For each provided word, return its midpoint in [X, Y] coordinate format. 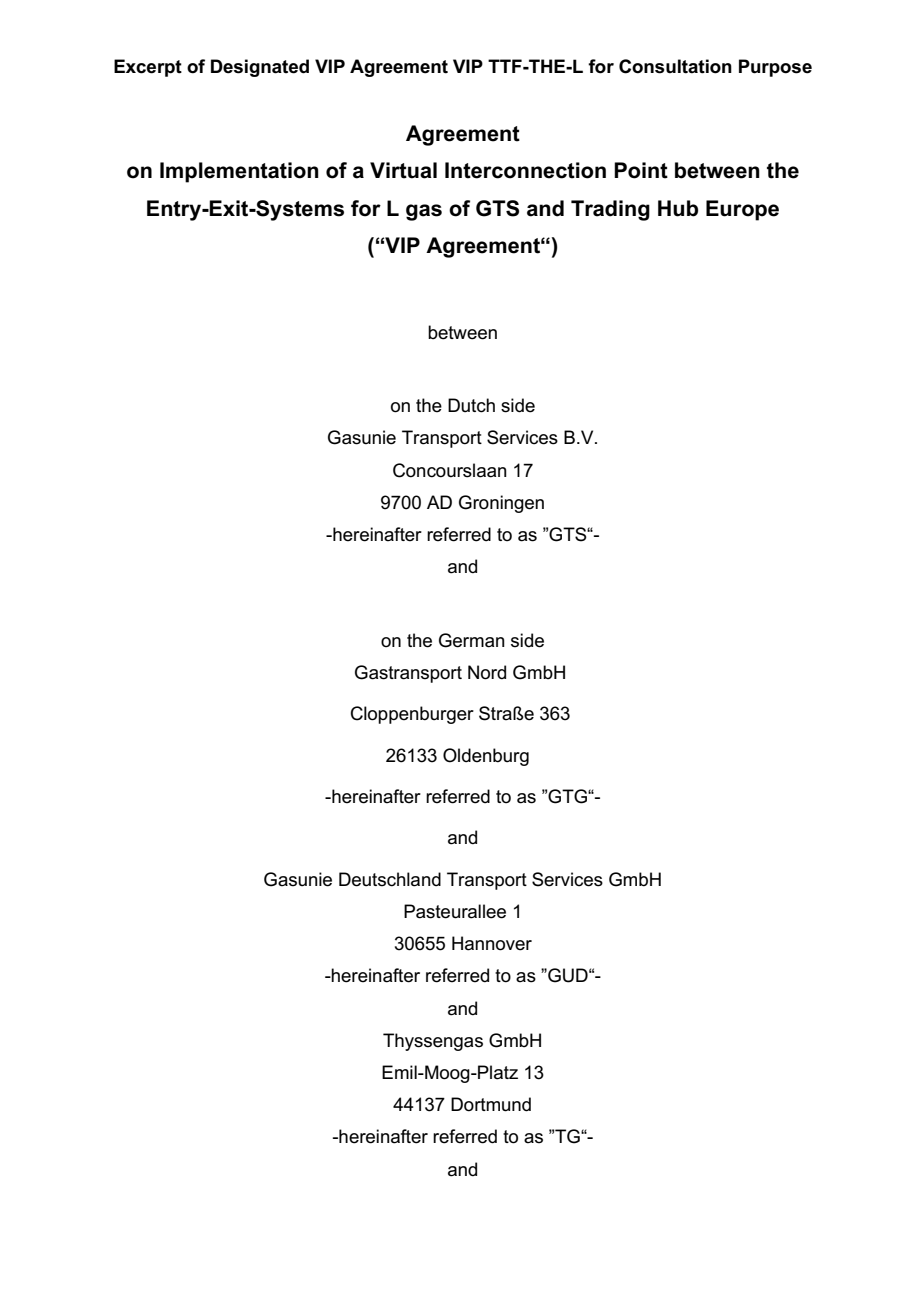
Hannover [492, 943]
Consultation [675, 66]
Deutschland [390, 879]
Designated [260, 68]
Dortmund [491, 1104]
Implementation [239, 172]
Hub [678, 208]
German [472, 640]
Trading [610, 210]
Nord [487, 672]
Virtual [403, 170]
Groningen [501, 504]
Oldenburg [486, 757]
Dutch [471, 405]
